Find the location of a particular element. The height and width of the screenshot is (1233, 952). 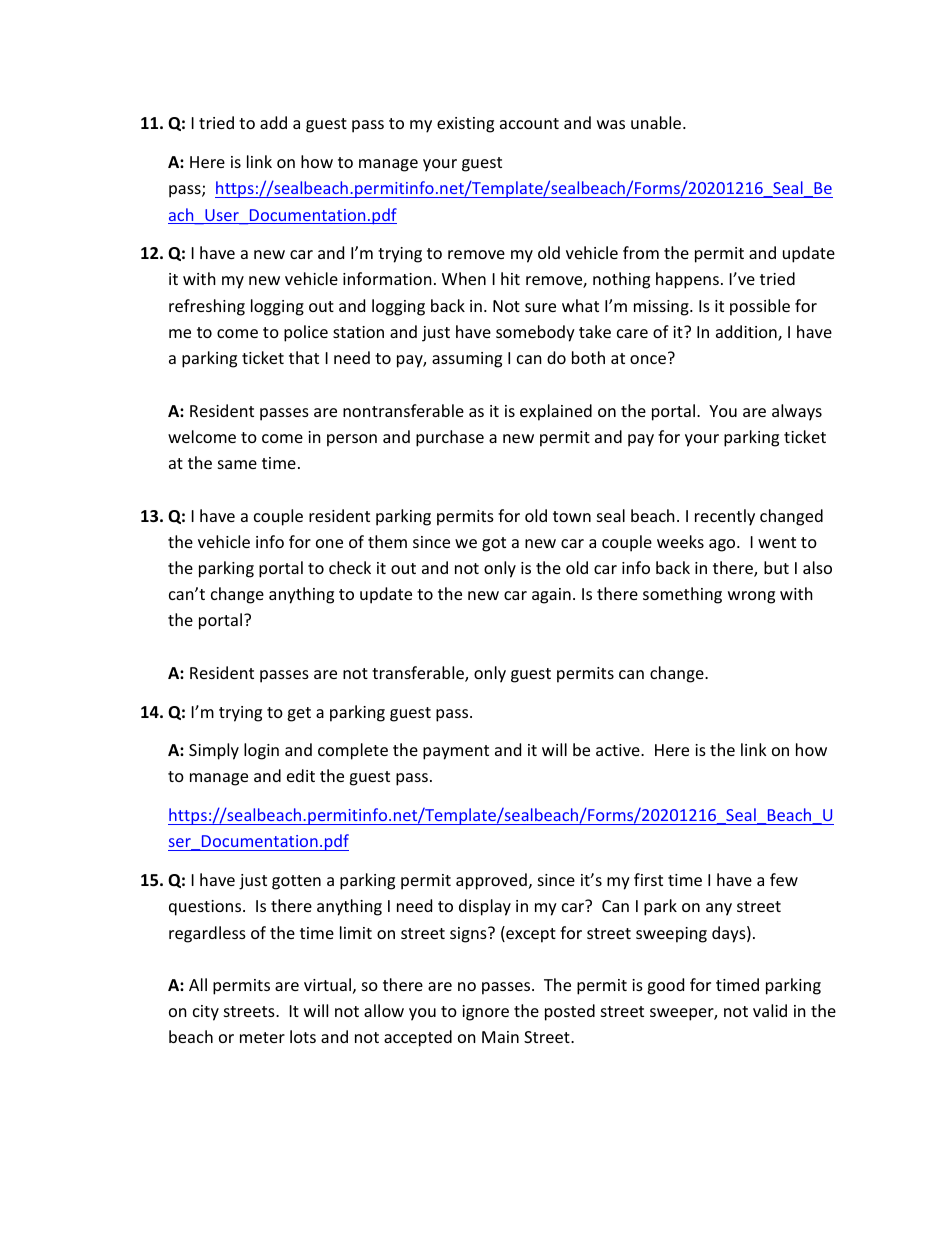

payment is located at coordinates (456, 752).
